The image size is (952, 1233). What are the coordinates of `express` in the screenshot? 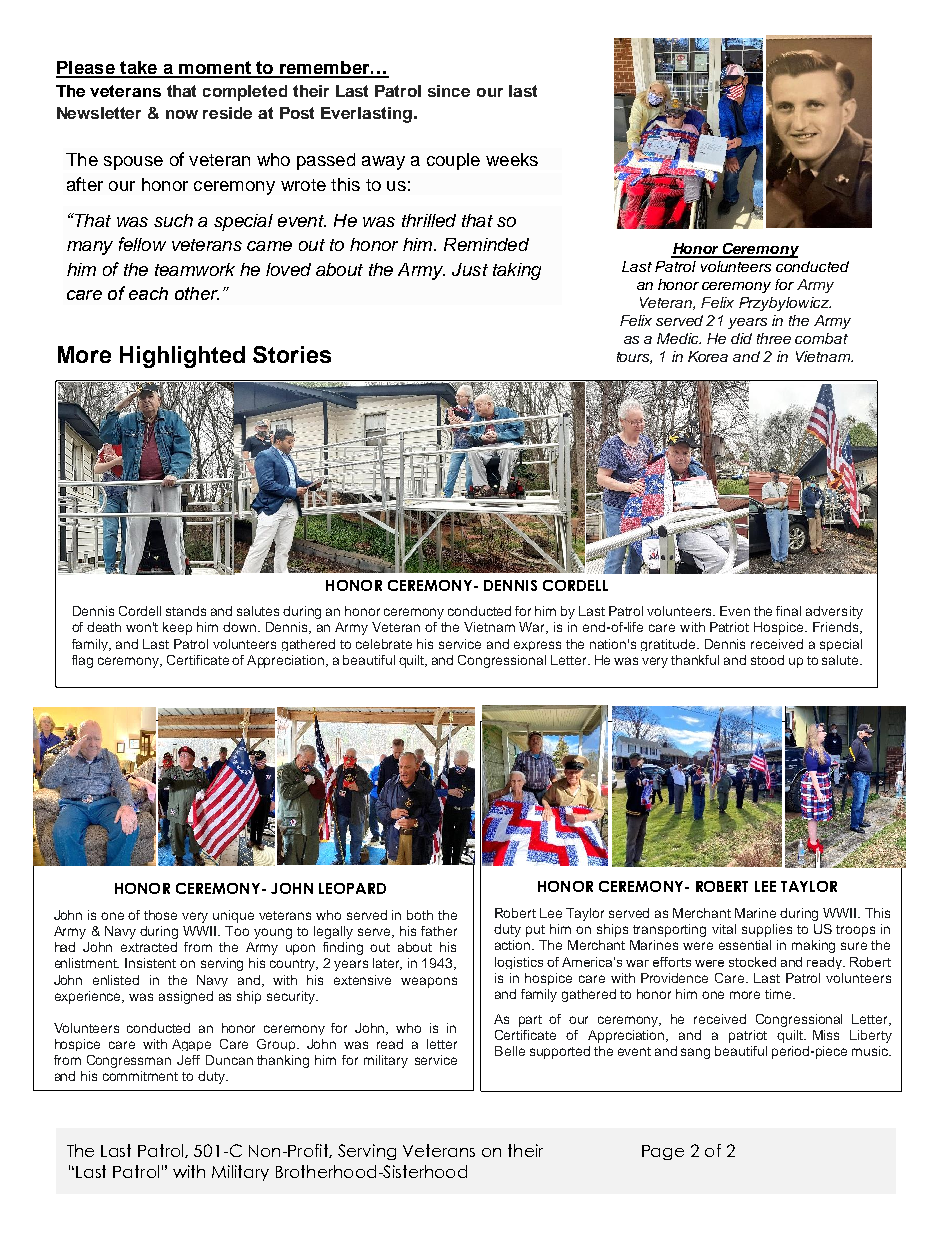 It's located at (537, 646).
